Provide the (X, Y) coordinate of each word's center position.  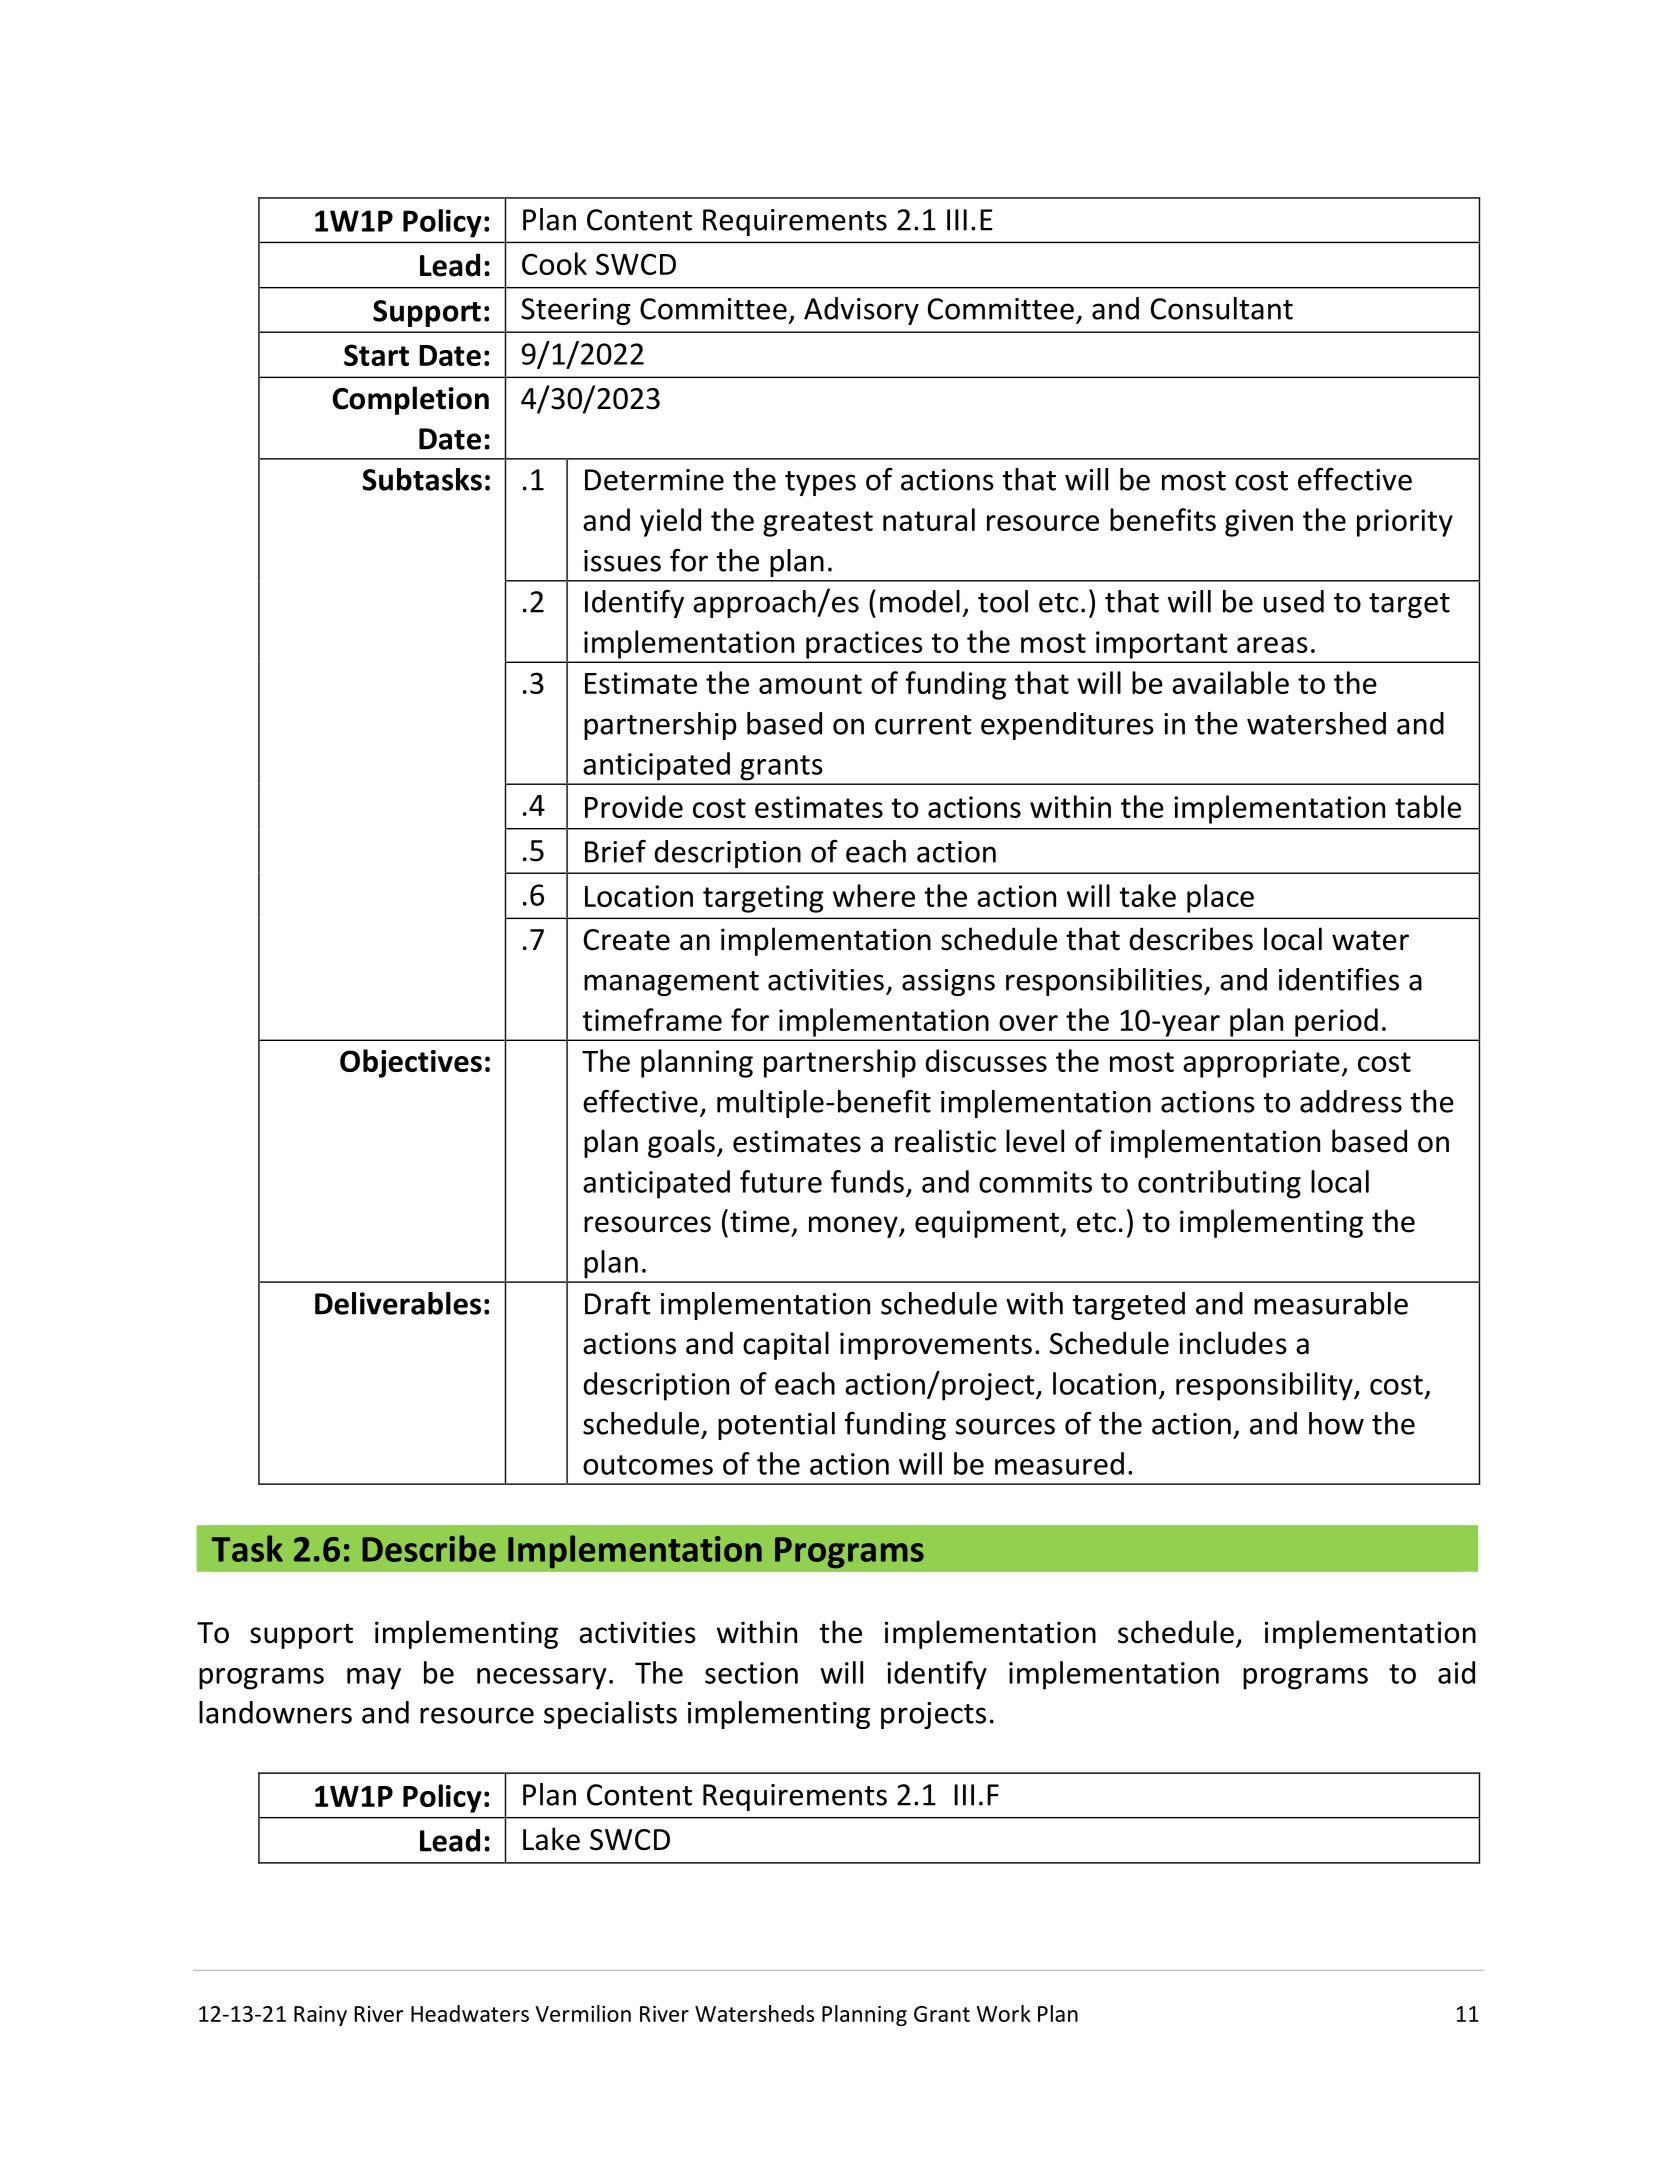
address (1351, 1101)
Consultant (1222, 308)
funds (867, 1181)
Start (376, 355)
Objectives (411, 1063)
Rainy (320, 2016)
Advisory (861, 311)
